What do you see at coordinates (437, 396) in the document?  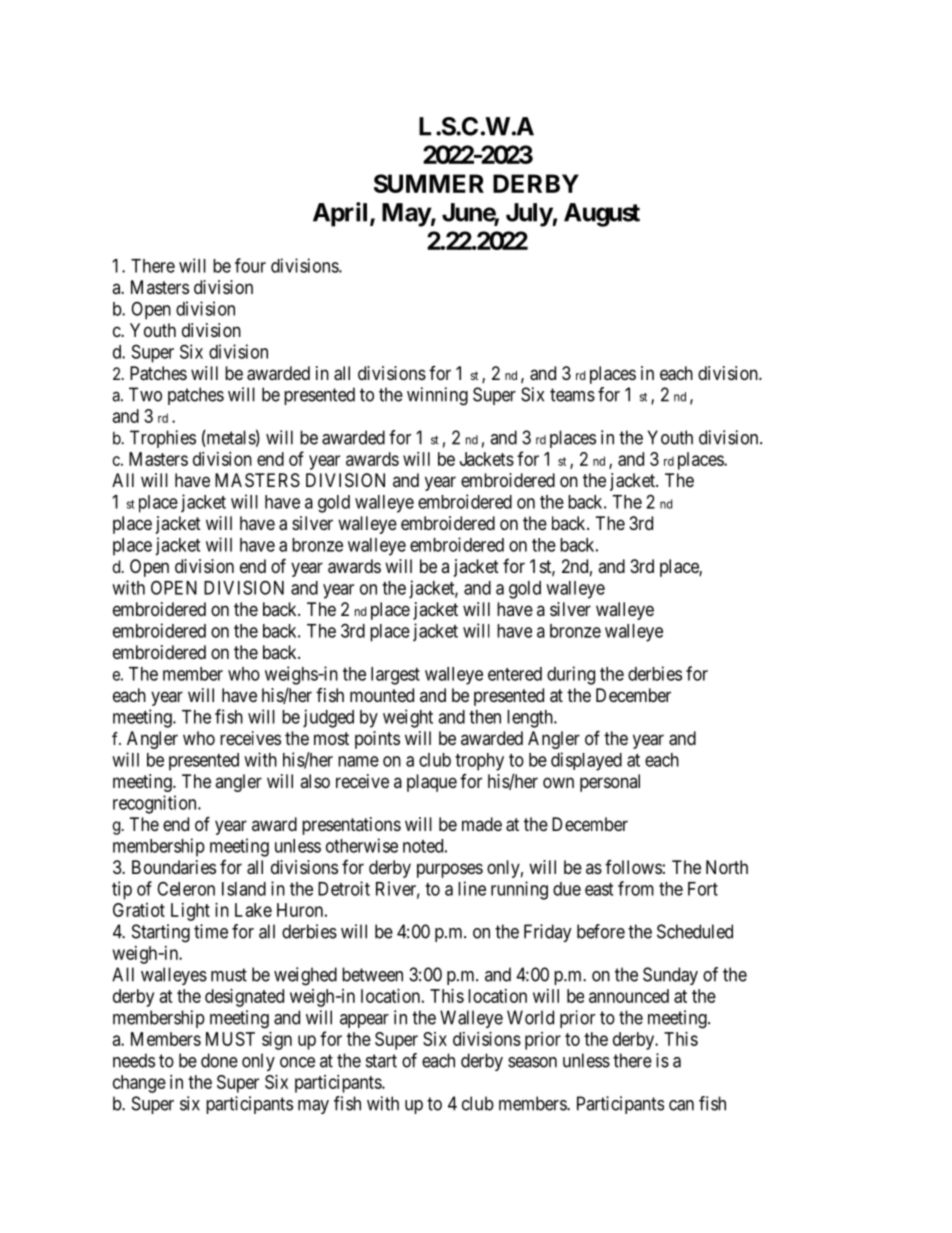 I see `winning` at bounding box center [437, 396].
